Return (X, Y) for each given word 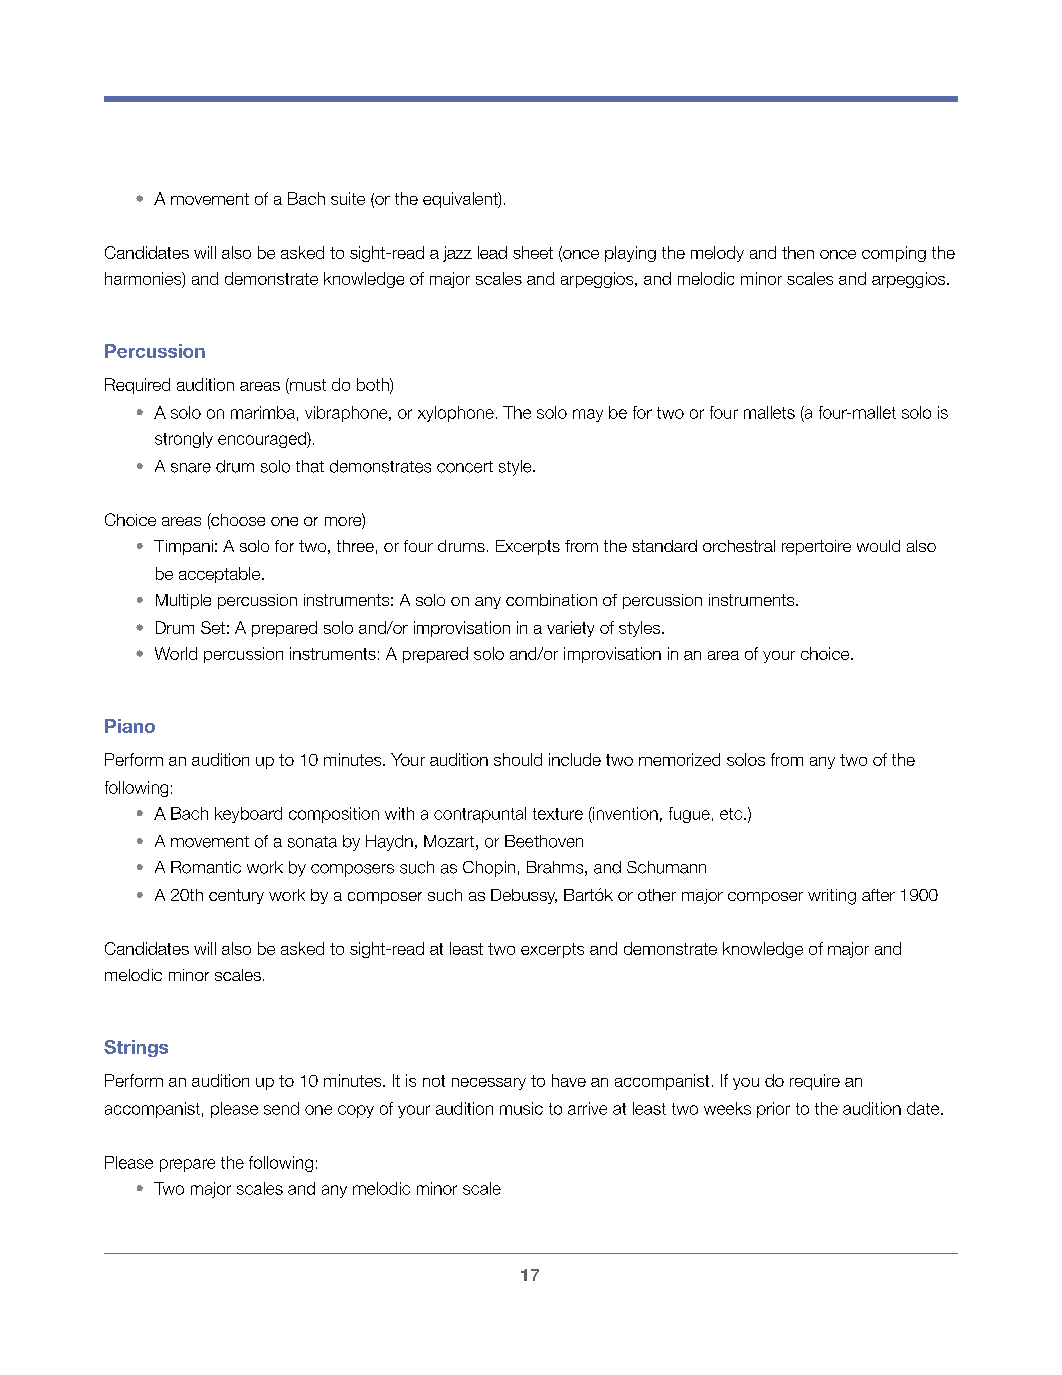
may (588, 415)
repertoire (816, 547)
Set (213, 627)
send (281, 1108)
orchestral (739, 546)
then (798, 252)
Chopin (489, 869)
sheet (533, 252)
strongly (184, 440)
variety (570, 629)
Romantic (206, 867)
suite (348, 198)
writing (832, 897)
